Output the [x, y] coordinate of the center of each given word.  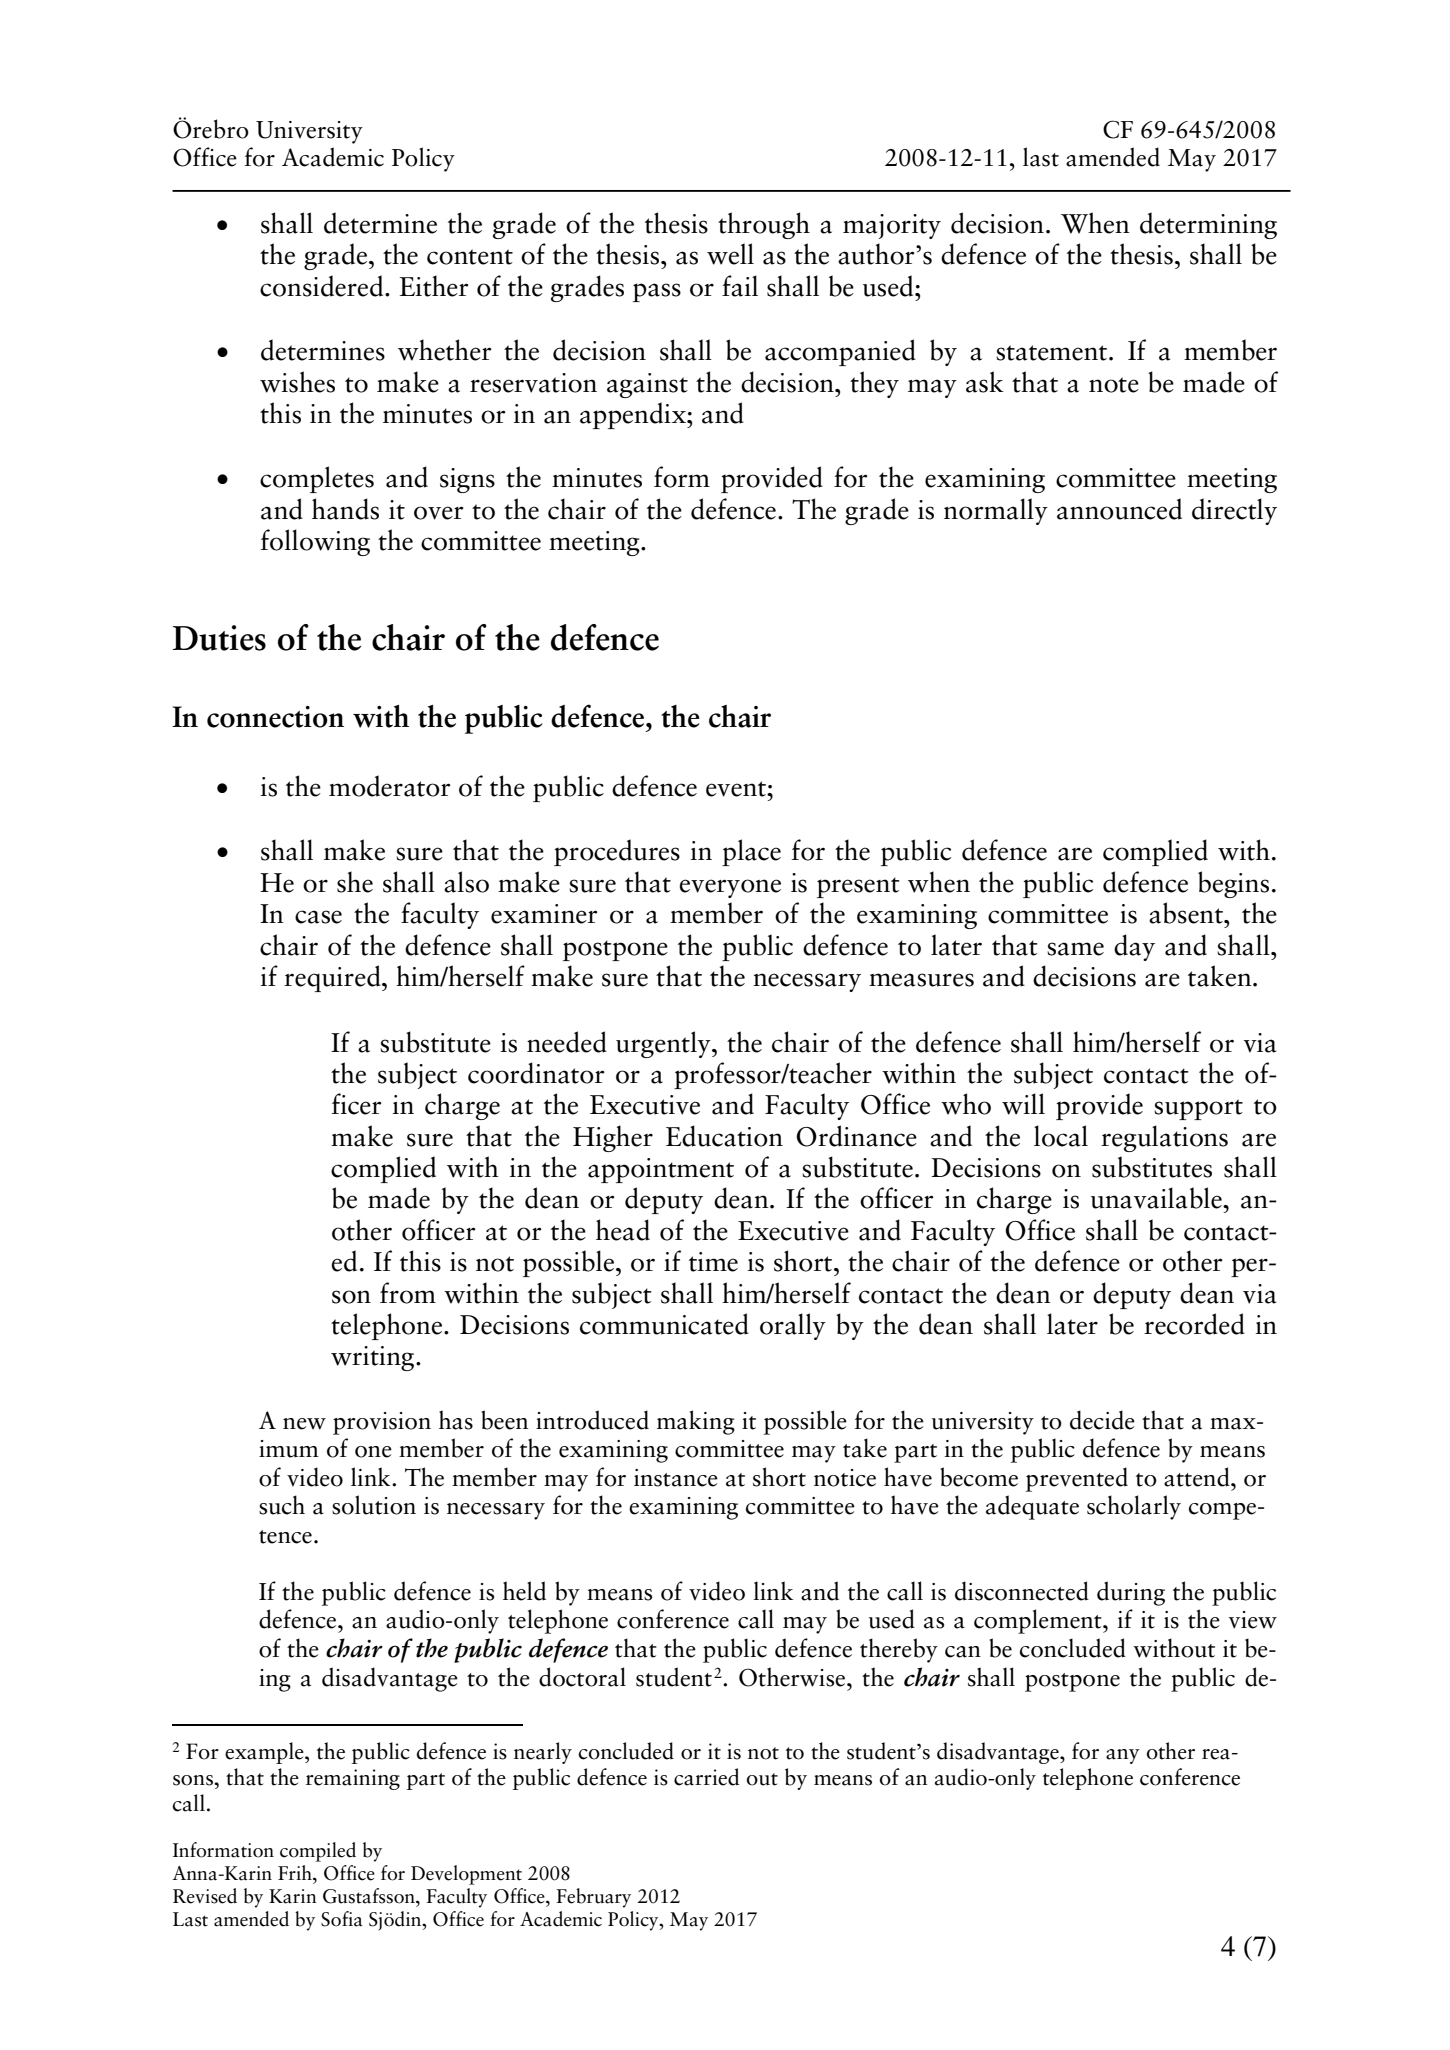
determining [1208, 225]
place [751, 852]
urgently [664, 1044]
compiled [318, 1852]
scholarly [1134, 1507]
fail [740, 286]
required [333, 978]
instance [676, 1478]
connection [275, 717]
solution [374, 1505]
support [1198, 1109]
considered [323, 286]
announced [1119, 509]
